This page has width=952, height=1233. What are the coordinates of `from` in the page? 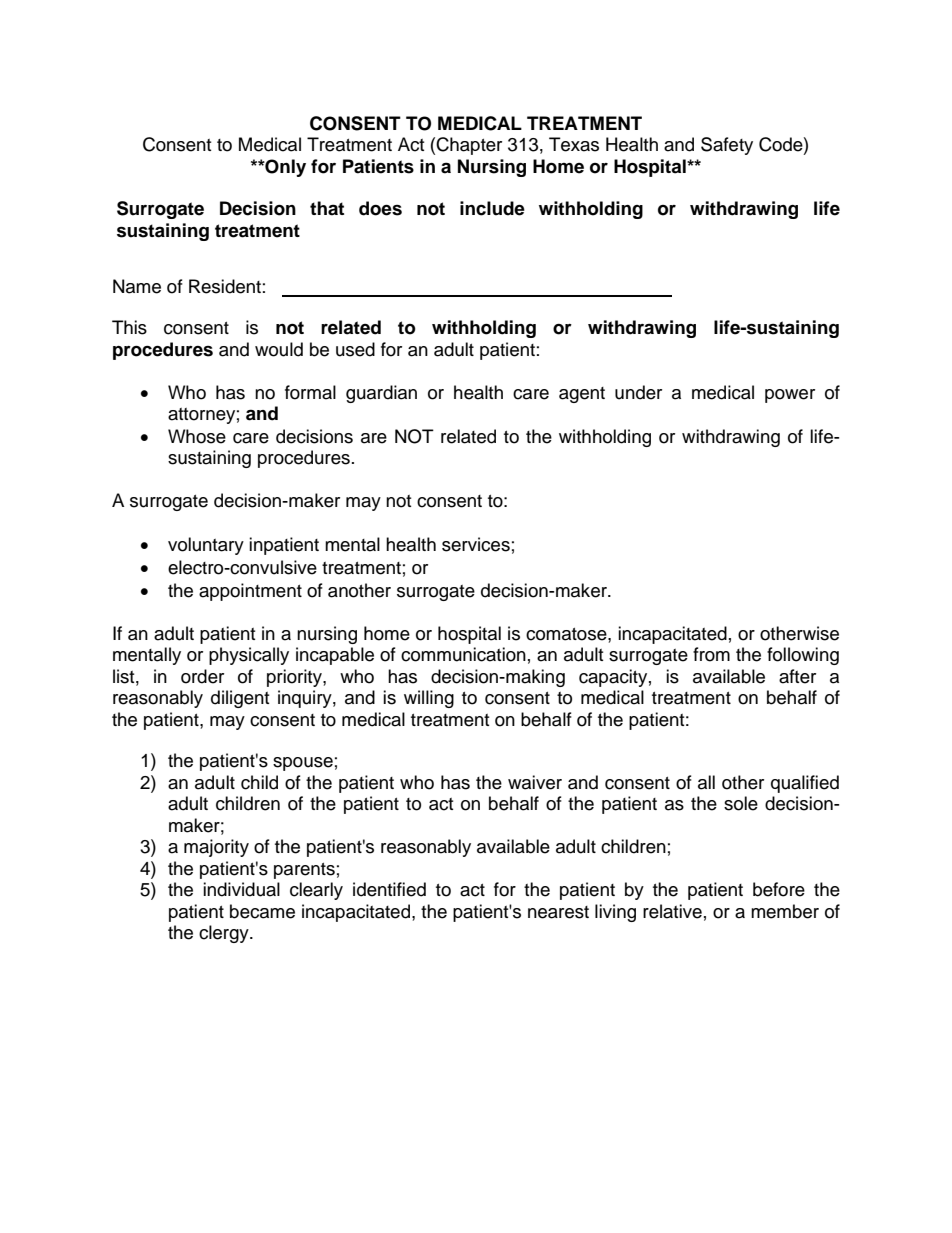 It's located at (711, 654).
